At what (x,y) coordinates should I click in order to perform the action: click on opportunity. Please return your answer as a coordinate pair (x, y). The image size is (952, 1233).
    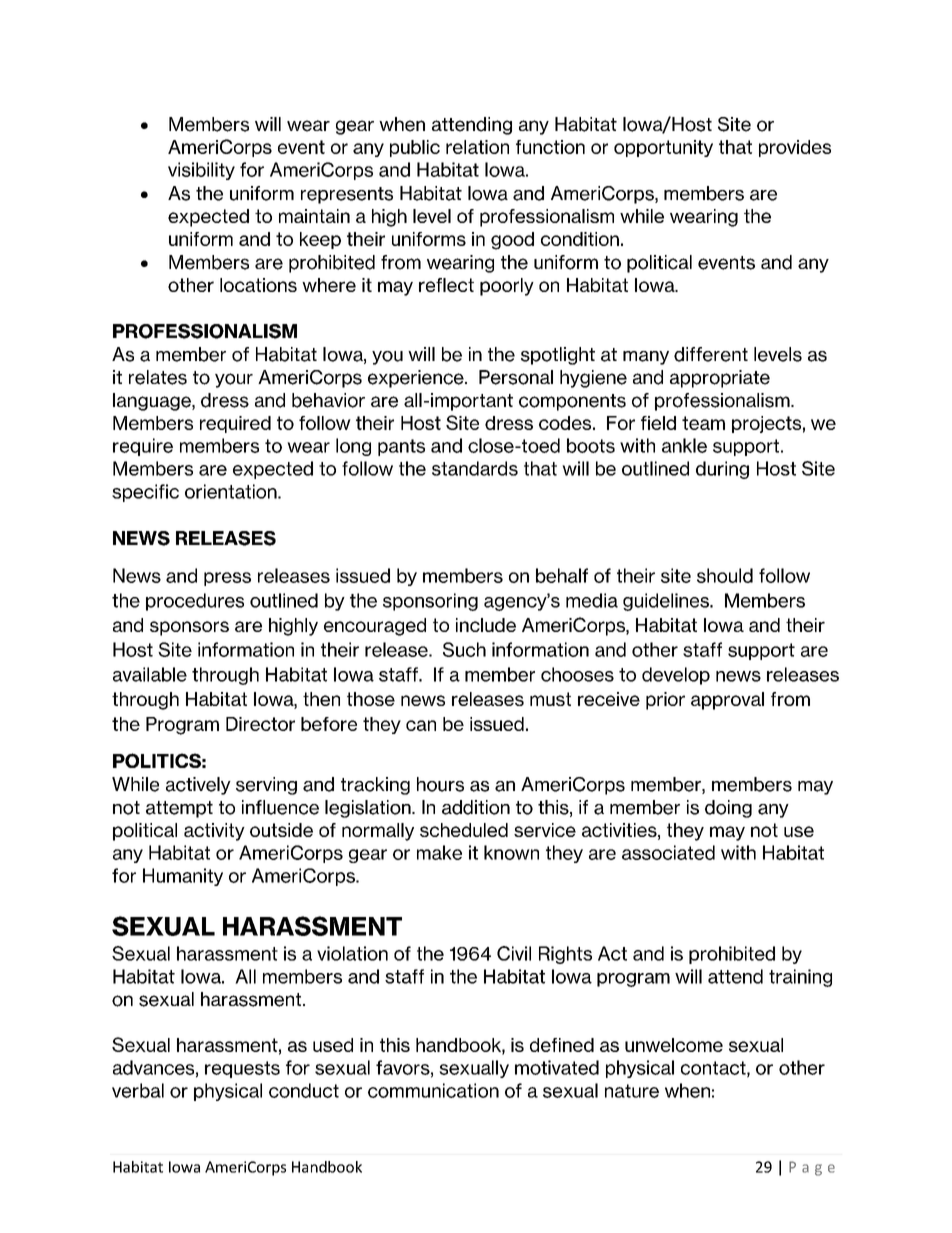
    Looking at the image, I should click on (663, 148).
